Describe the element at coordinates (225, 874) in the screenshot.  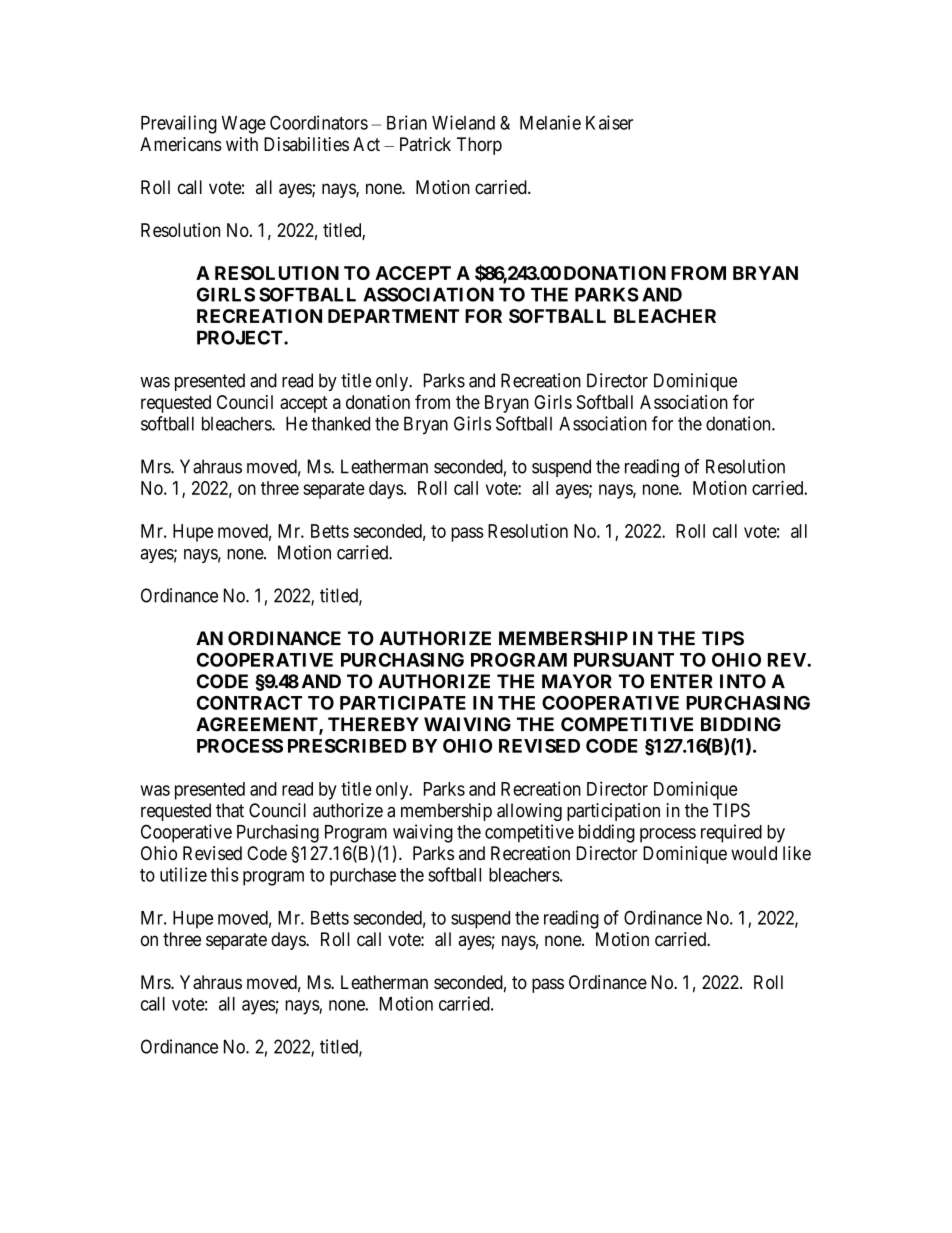
I see `this` at that location.
